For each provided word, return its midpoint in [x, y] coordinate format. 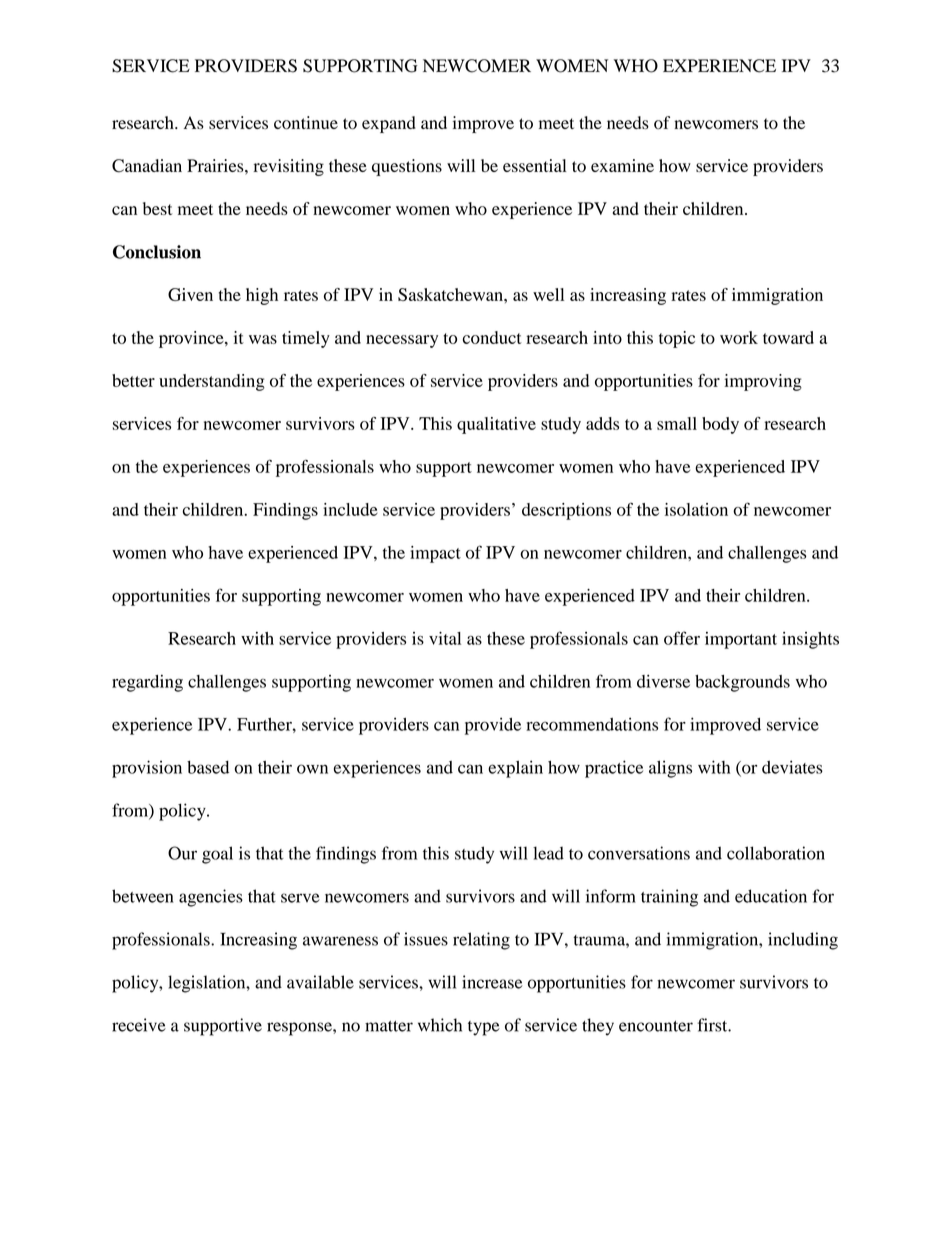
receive [139, 1025]
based [208, 767]
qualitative [496, 425]
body [720, 425]
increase [492, 982]
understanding [212, 382]
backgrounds [742, 683]
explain [515, 769]
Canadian [147, 166]
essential [534, 165]
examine [622, 165]
